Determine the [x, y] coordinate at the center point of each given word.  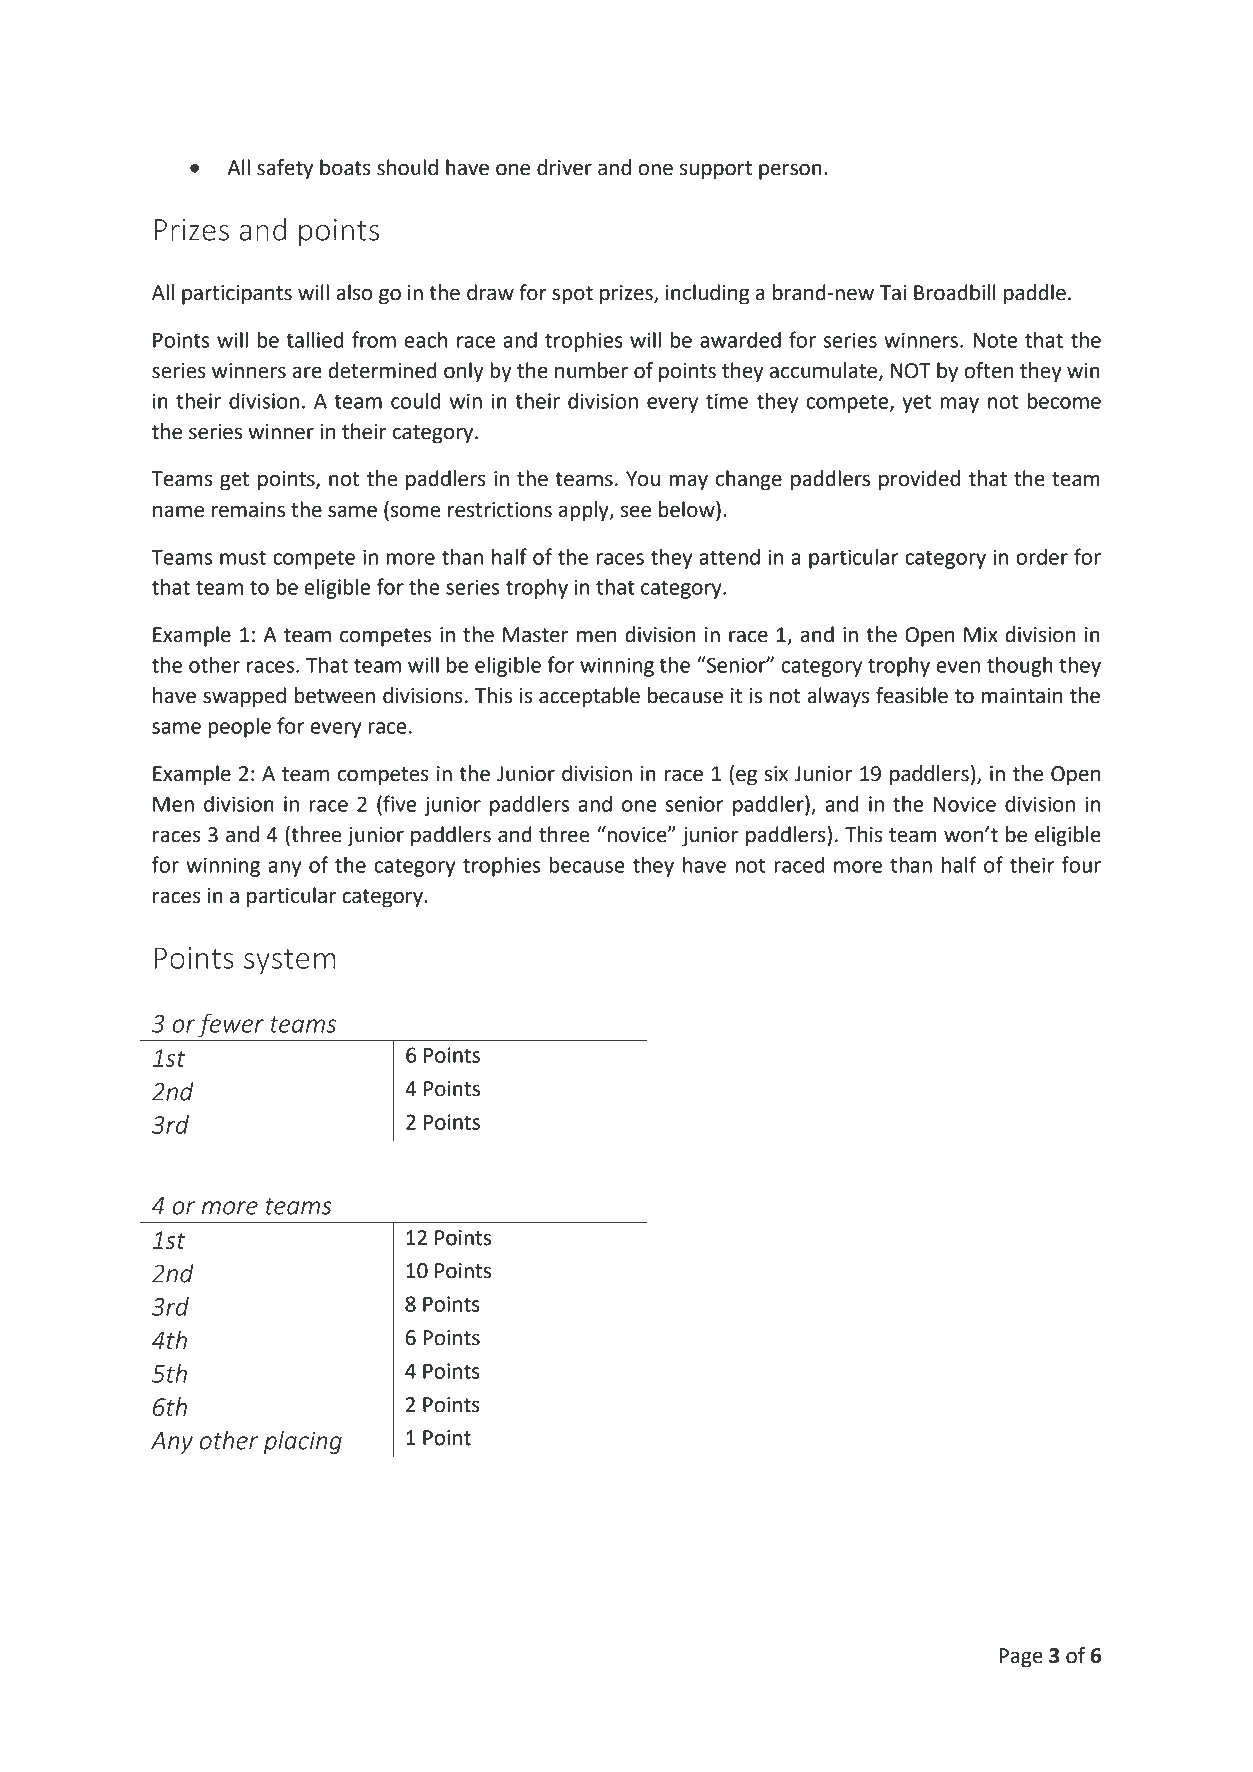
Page [1021, 1658]
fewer [231, 1026]
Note [995, 340]
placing [303, 1442]
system [290, 962]
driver [564, 167]
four [1081, 864]
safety [285, 169]
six [776, 774]
